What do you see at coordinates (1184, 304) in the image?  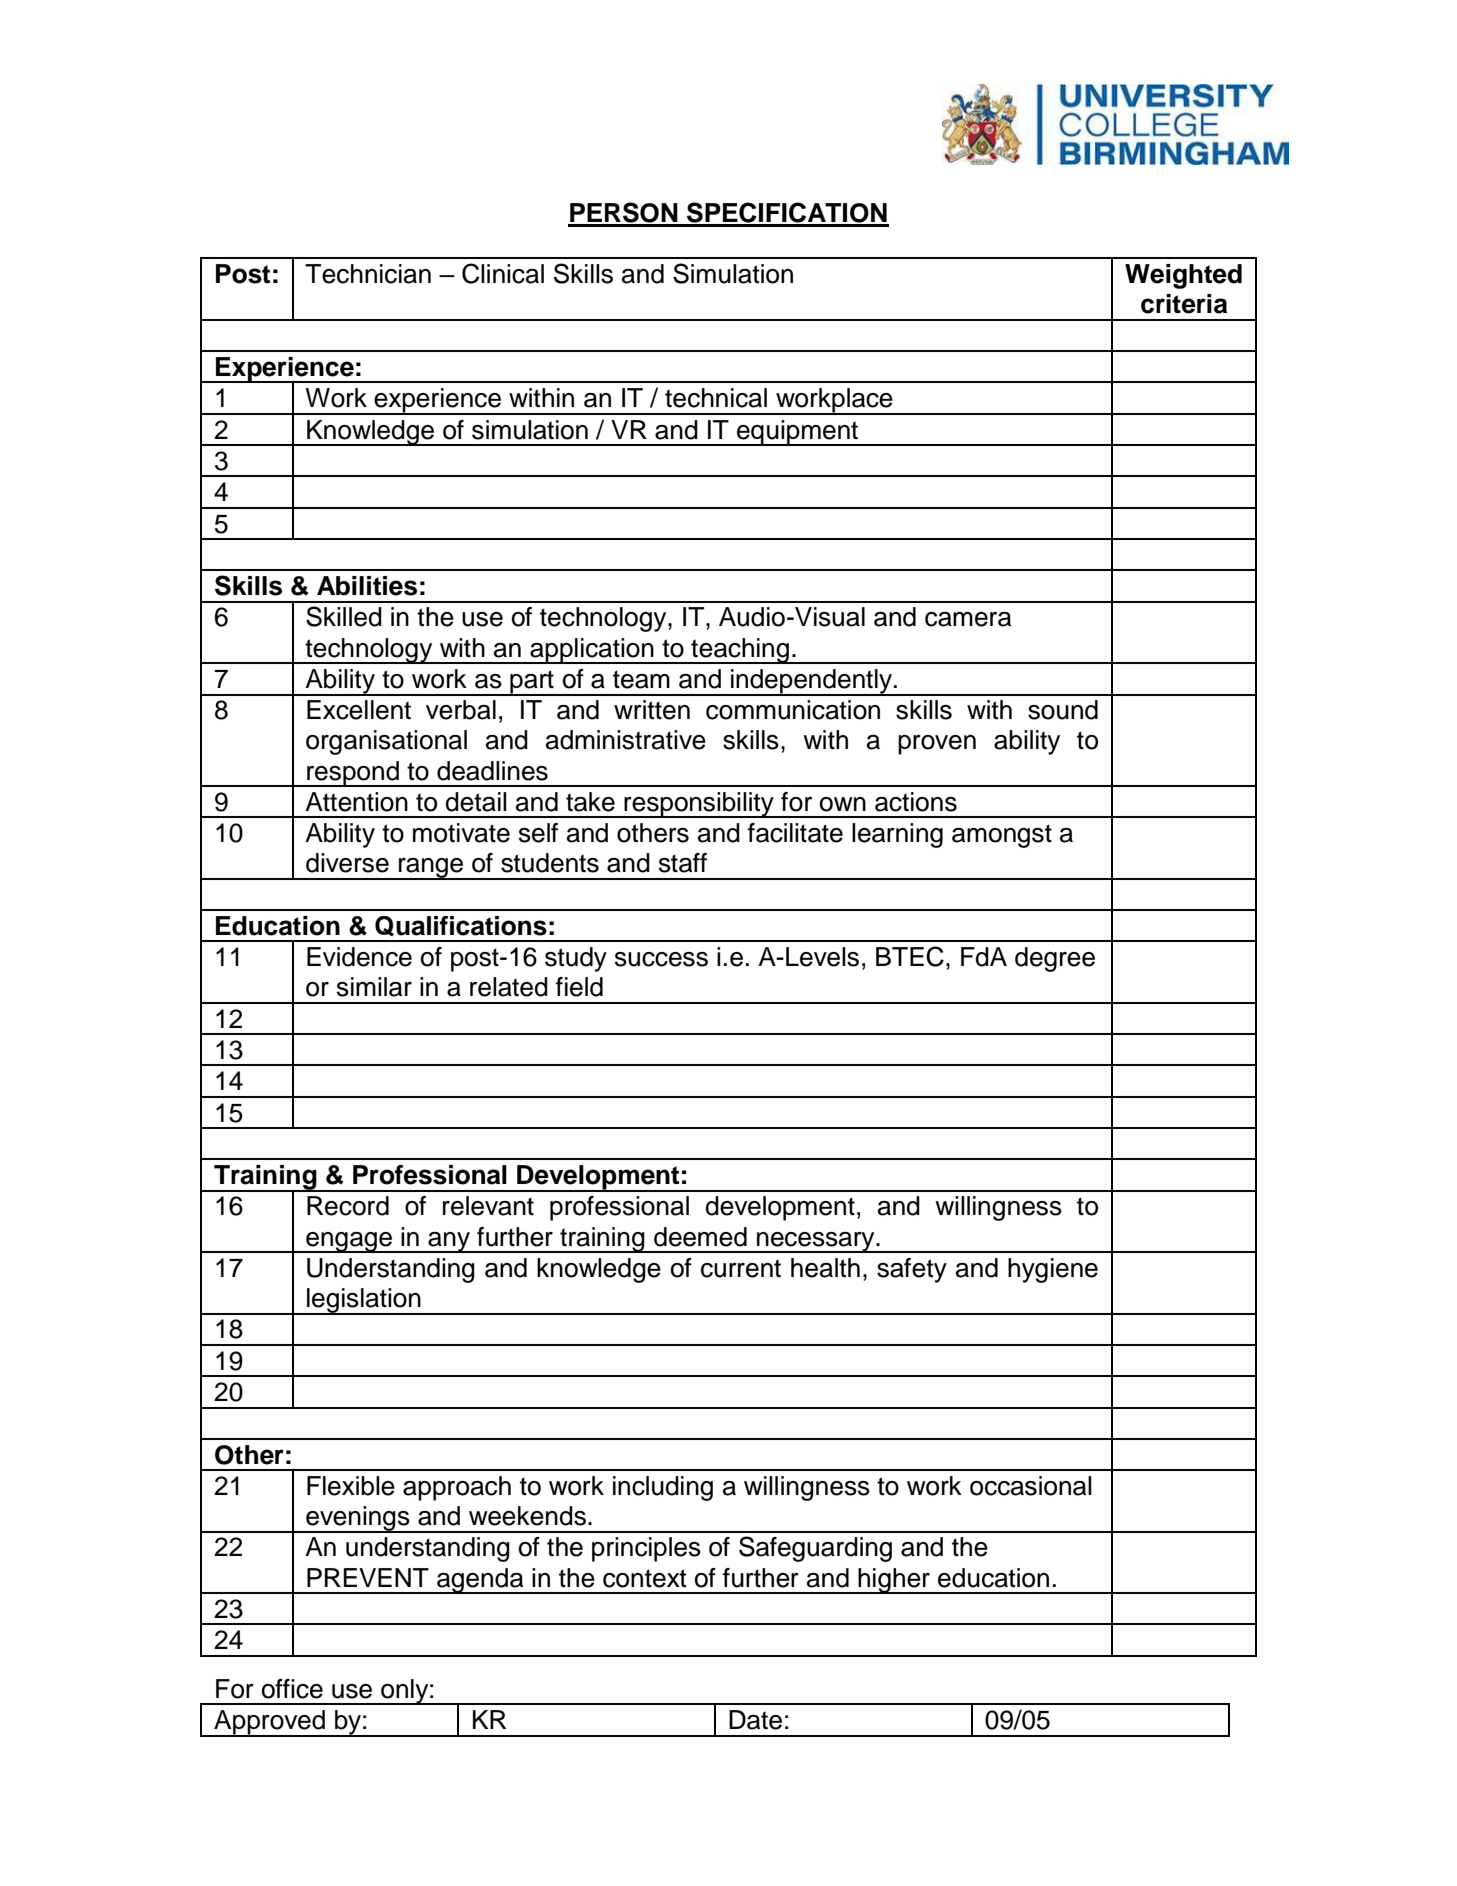 I see `criteria` at bounding box center [1184, 304].
